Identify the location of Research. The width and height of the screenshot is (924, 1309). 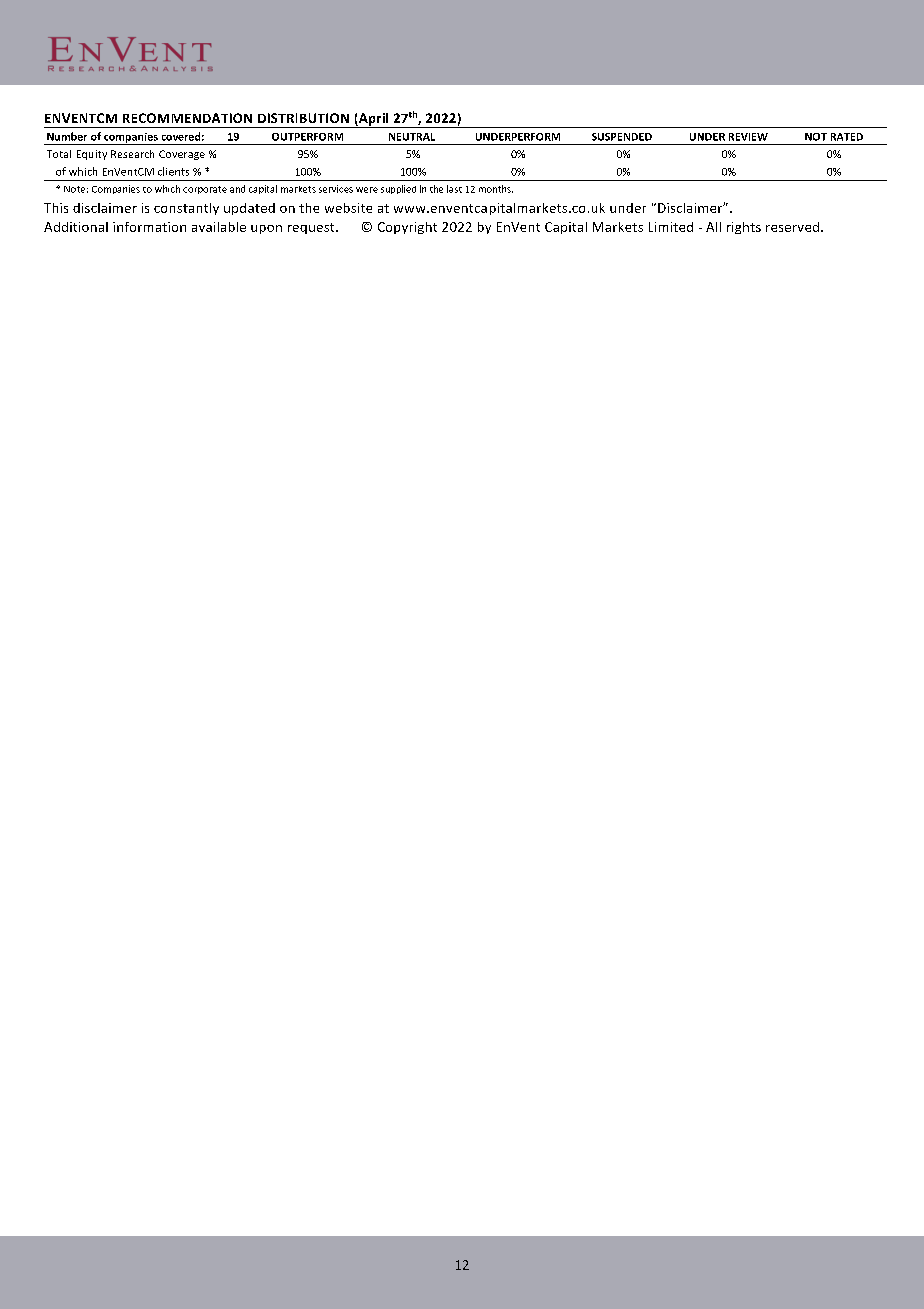
(132, 154).
